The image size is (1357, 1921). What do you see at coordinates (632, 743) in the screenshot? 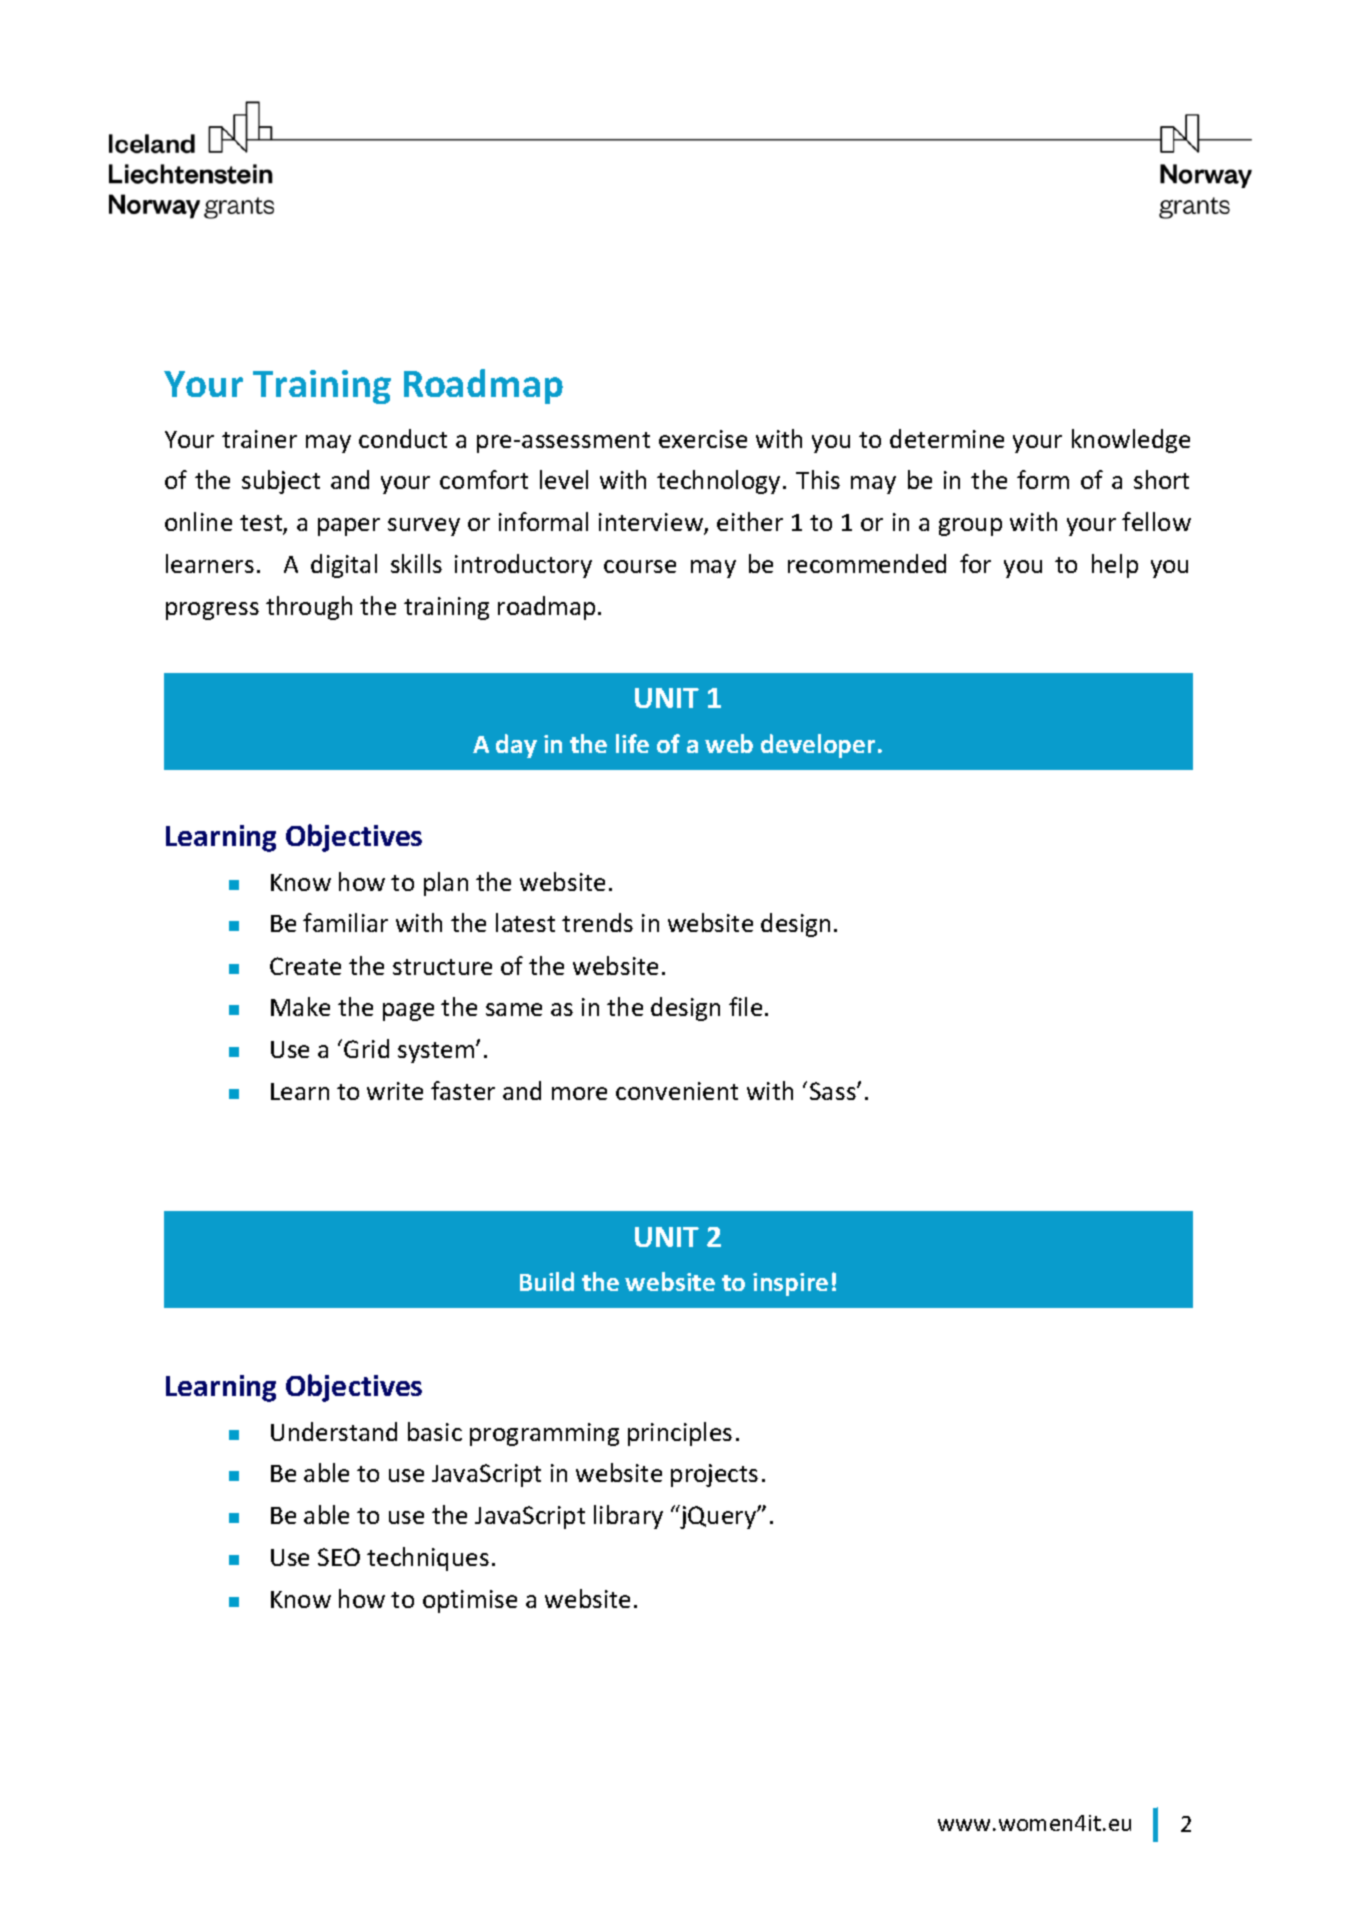
I see `life` at bounding box center [632, 743].
